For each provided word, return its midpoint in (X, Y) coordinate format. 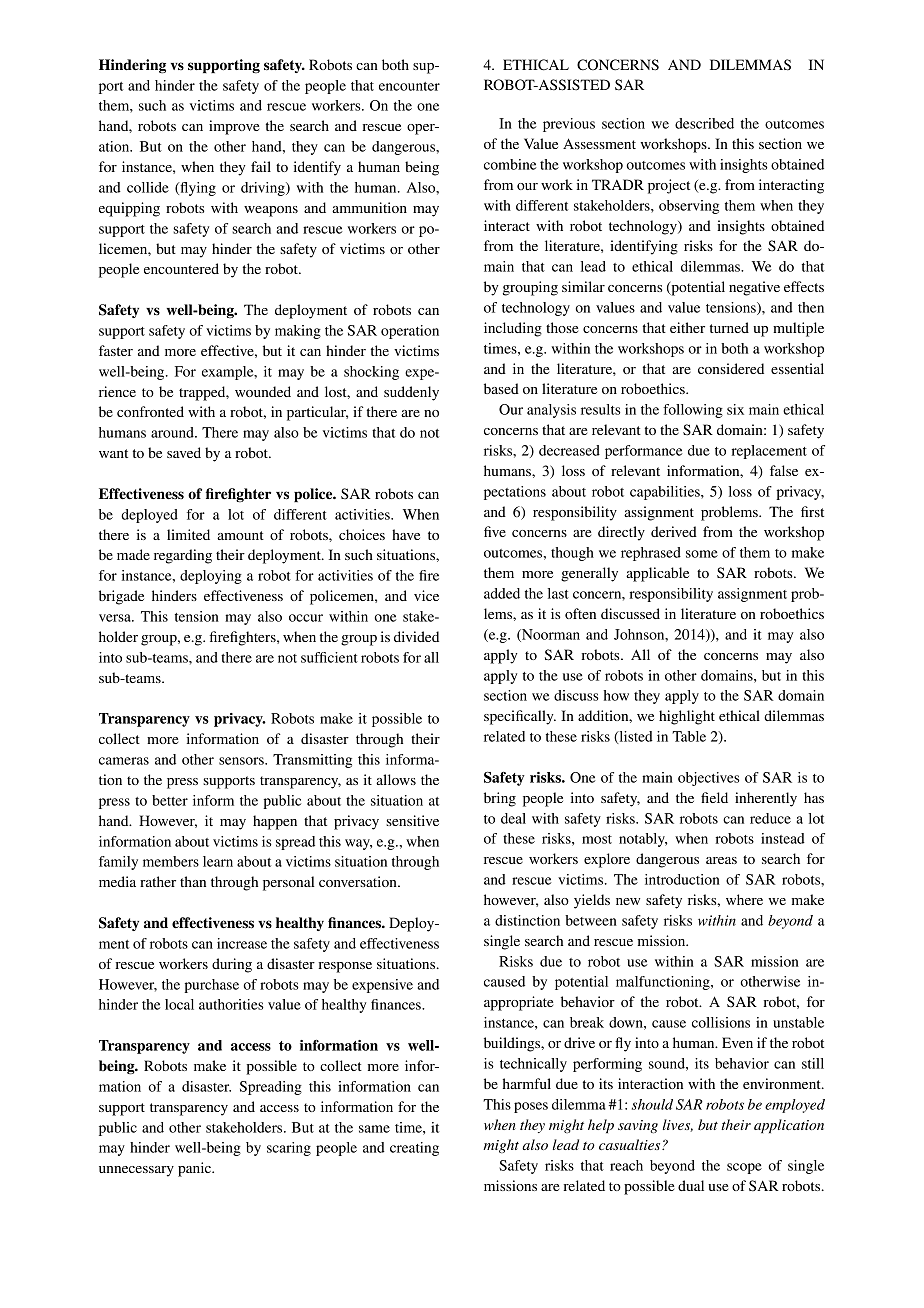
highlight (687, 717)
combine (510, 164)
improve (234, 127)
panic (195, 1169)
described (704, 123)
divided (416, 636)
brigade (121, 597)
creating (414, 1149)
